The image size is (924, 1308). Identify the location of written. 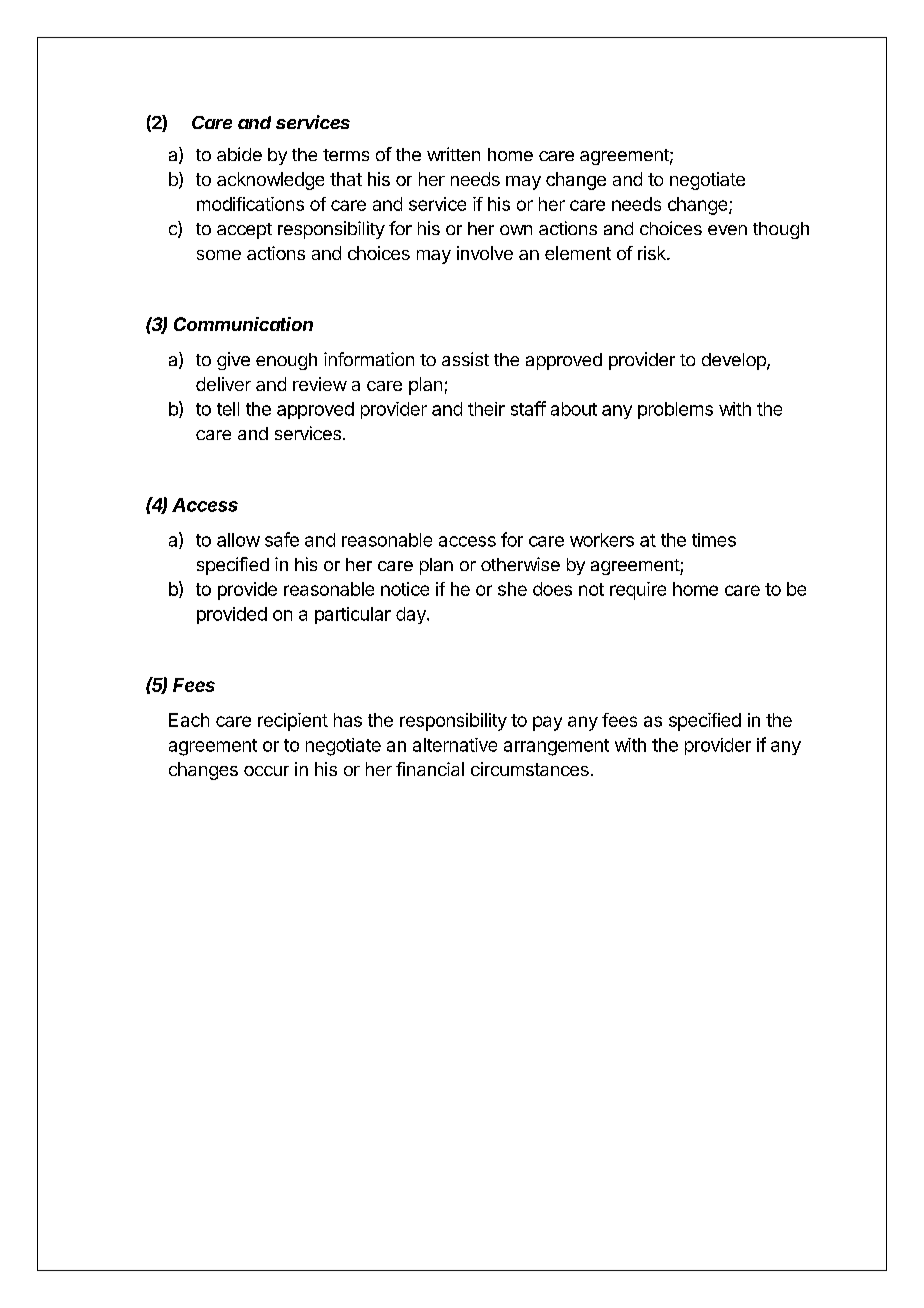
(453, 154).
